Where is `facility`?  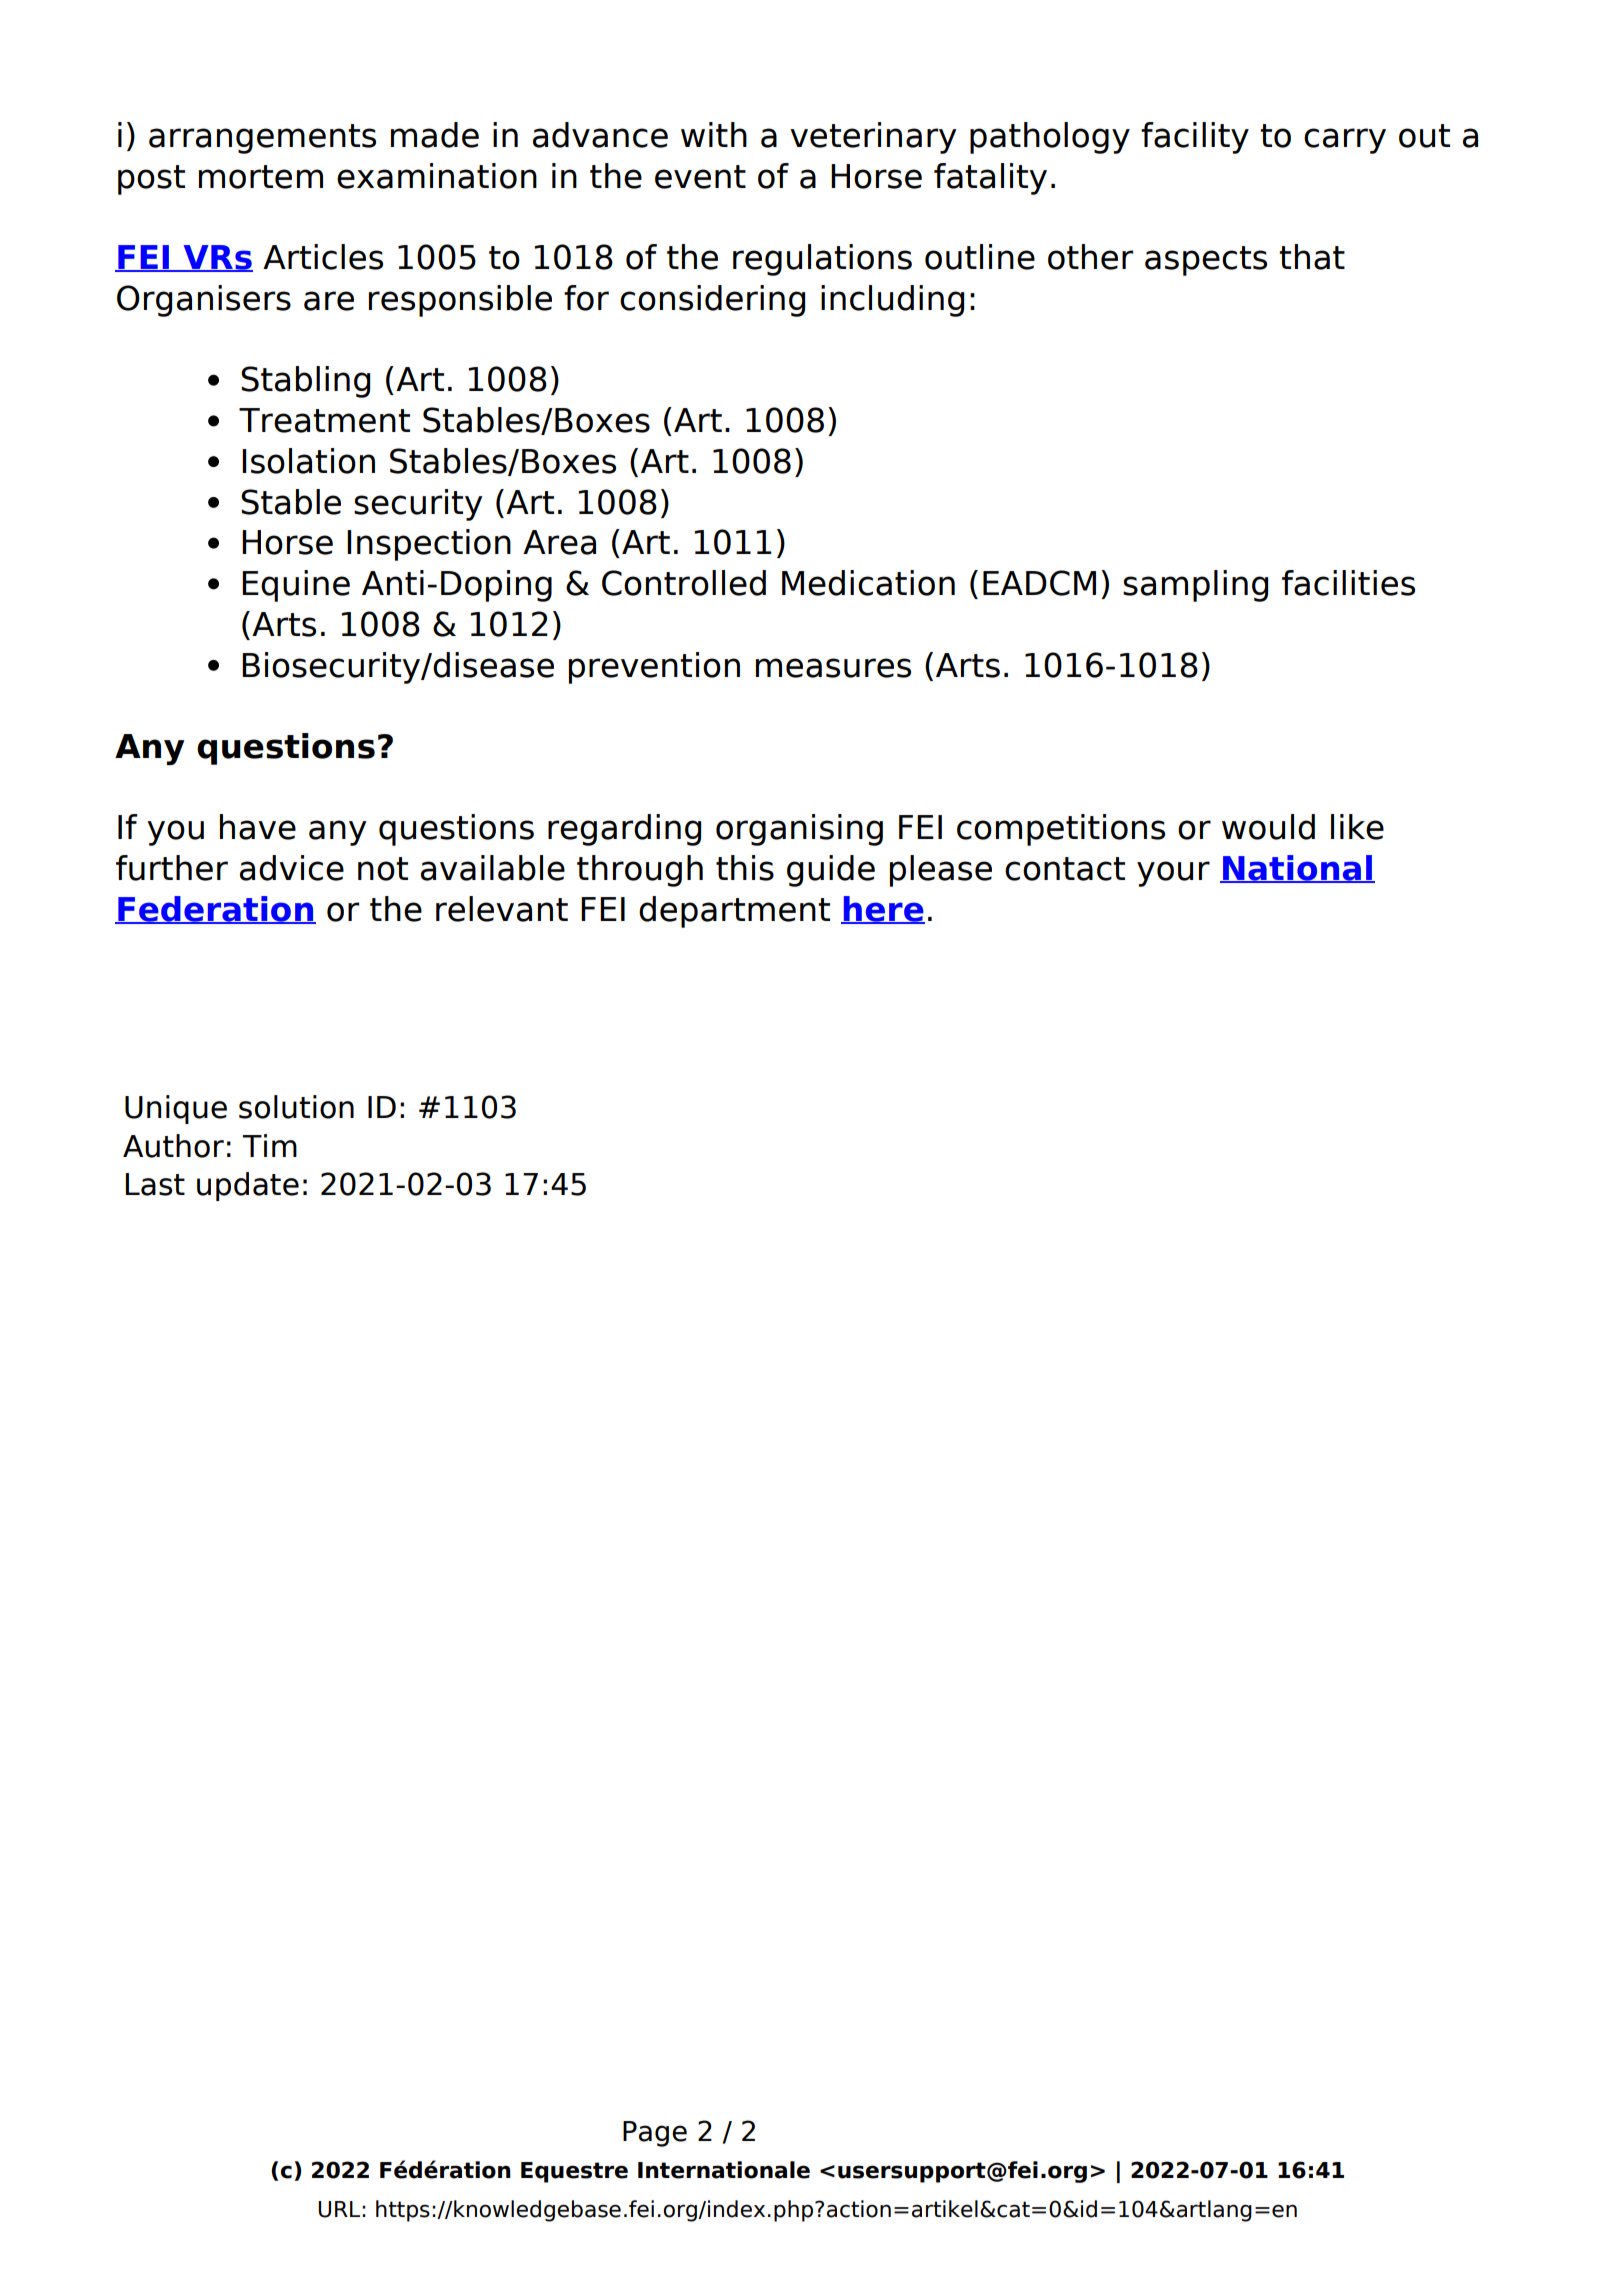 facility is located at coordinates (1195, 138).
